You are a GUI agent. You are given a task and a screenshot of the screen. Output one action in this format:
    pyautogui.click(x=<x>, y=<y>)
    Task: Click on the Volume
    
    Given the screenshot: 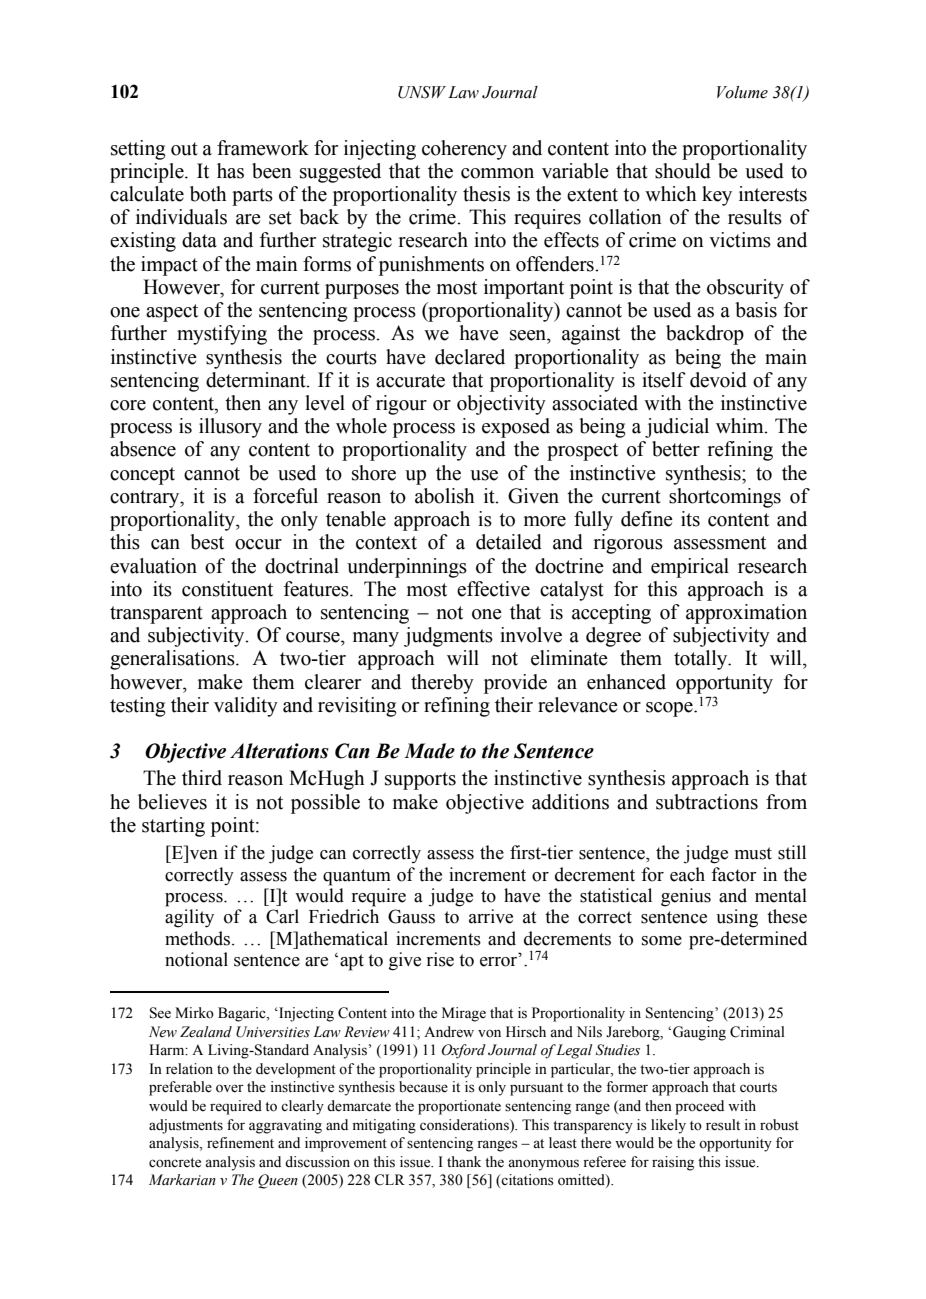 What is the action you would take?
    pyautogui.click(x=742, y=92)
